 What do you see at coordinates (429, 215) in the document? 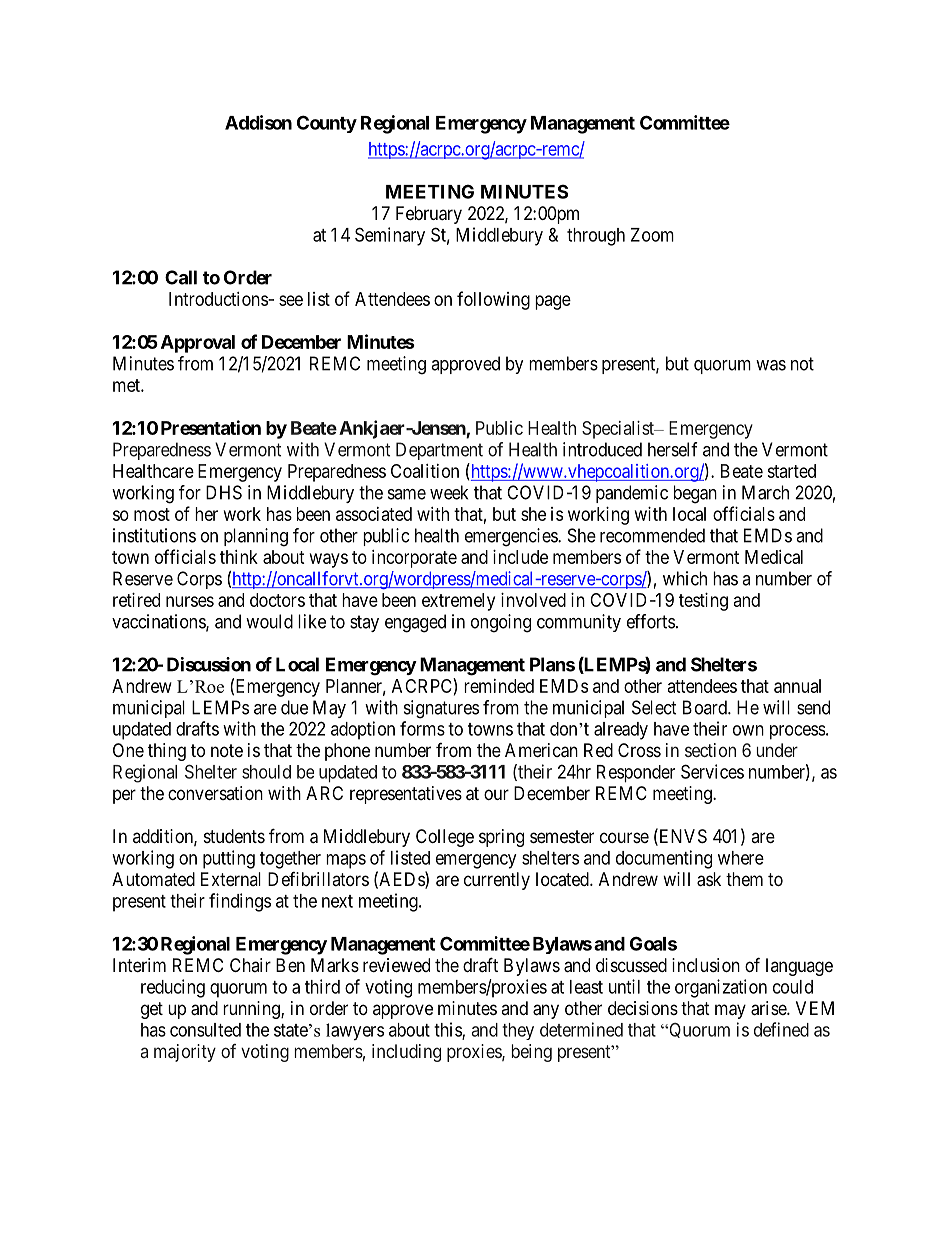
I see `February` at bounding box center [429, 215].
